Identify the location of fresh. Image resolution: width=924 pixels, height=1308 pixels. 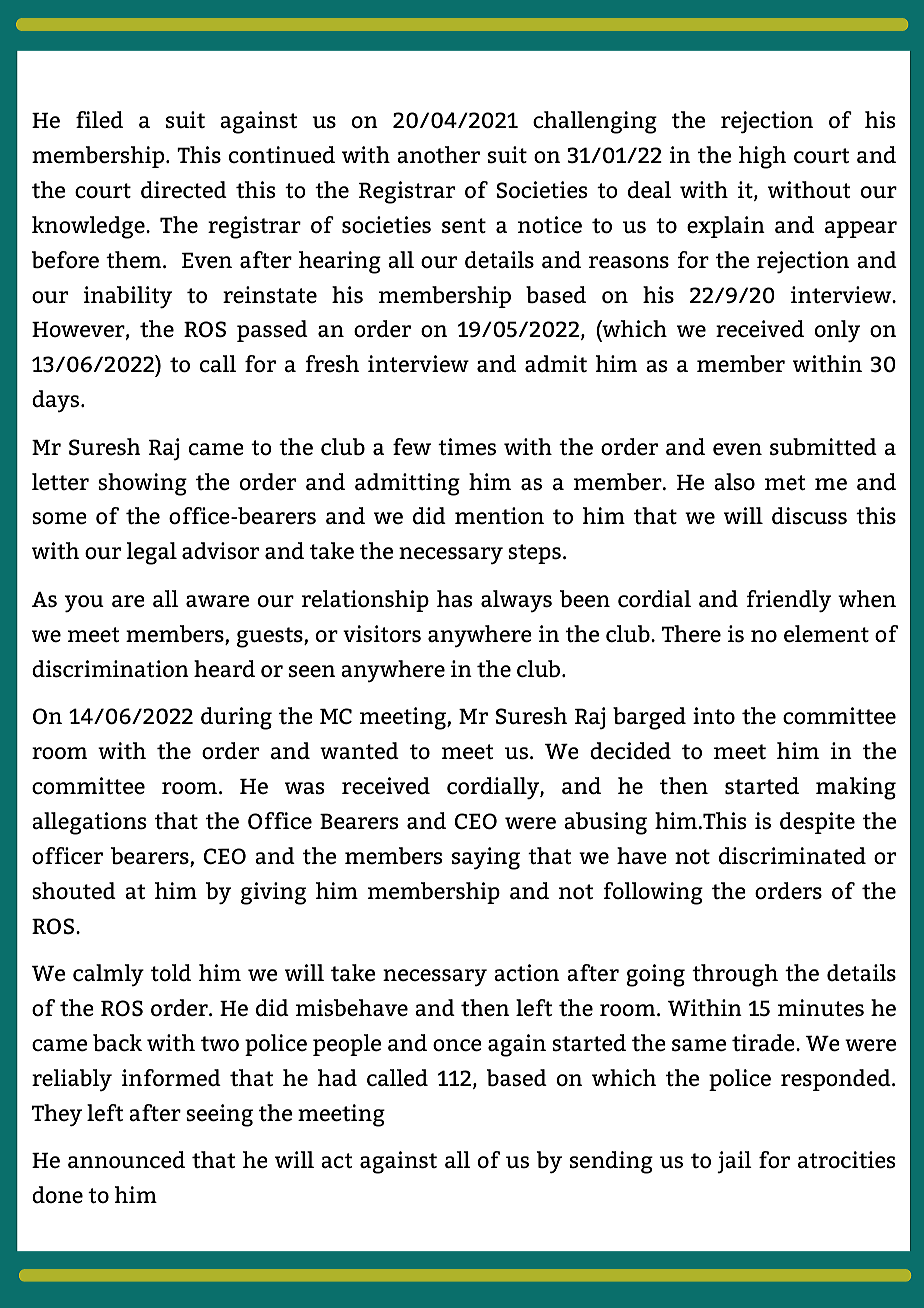
(332, 364).
